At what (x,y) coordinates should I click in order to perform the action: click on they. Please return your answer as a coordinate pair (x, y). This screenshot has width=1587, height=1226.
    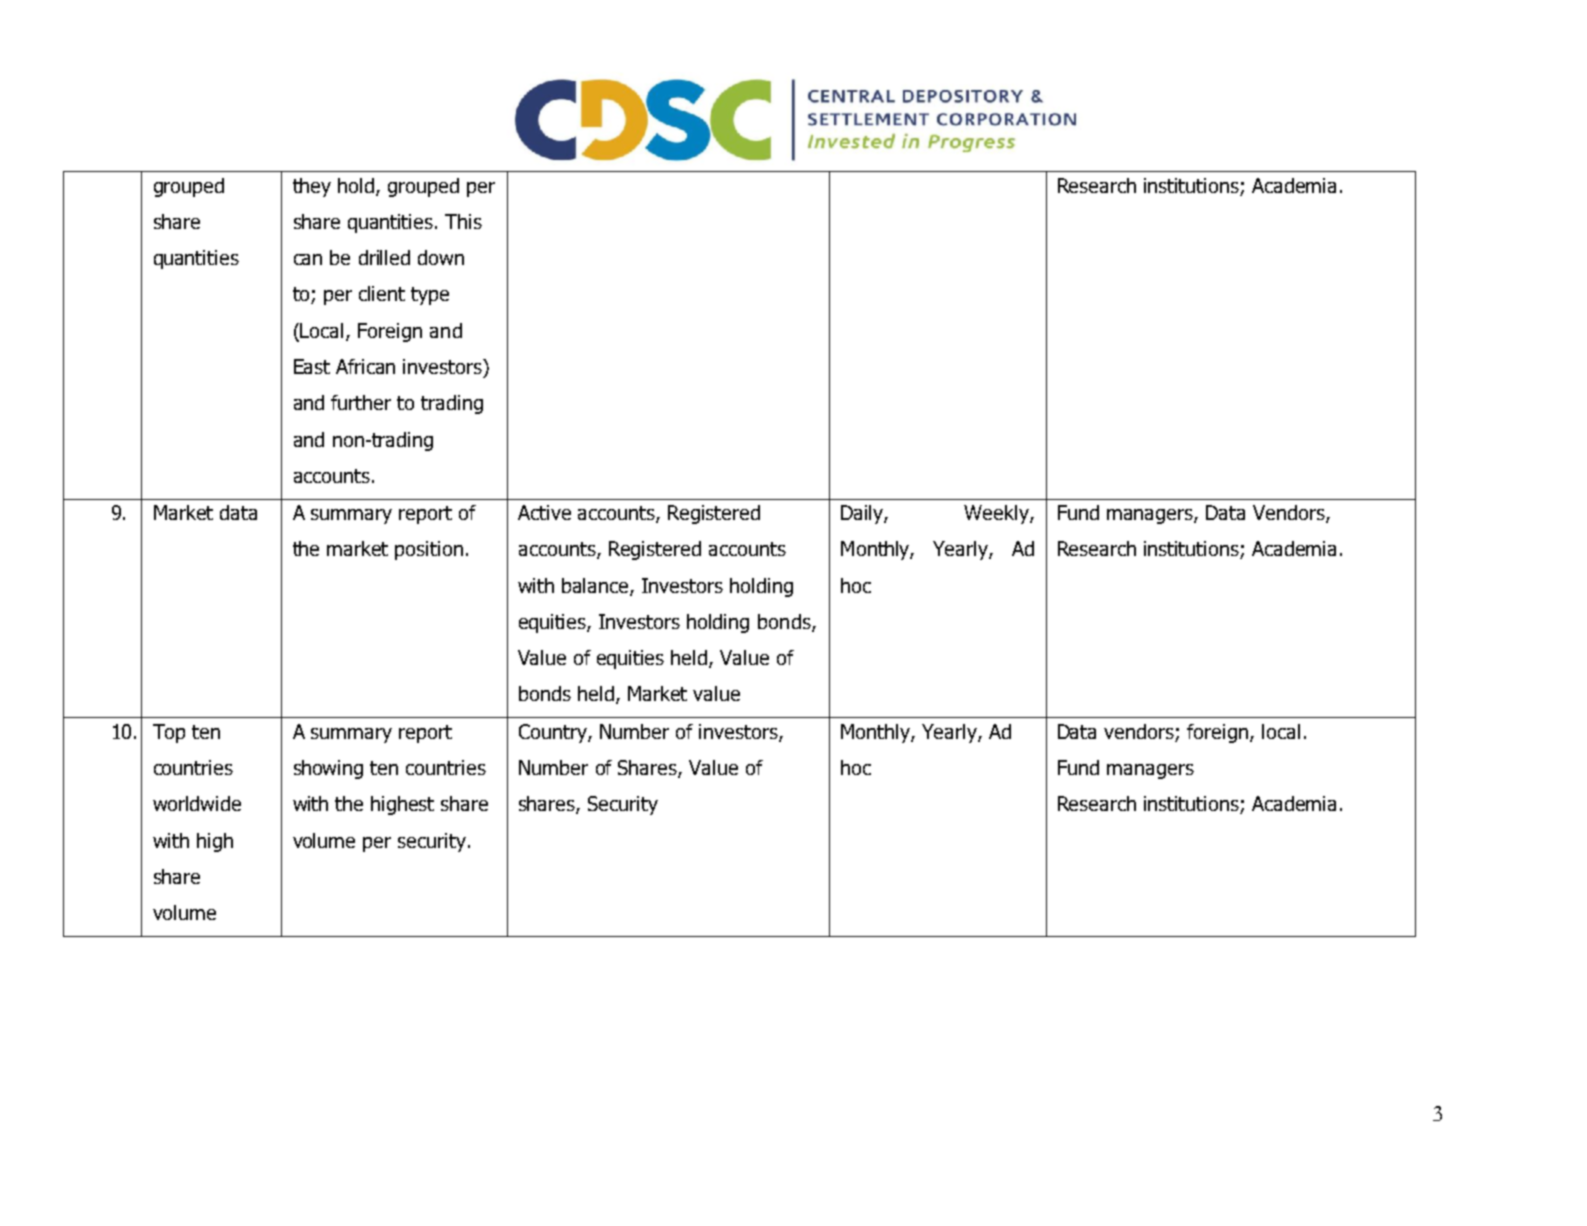
    Looking at the image, I should click on (312, 187).
